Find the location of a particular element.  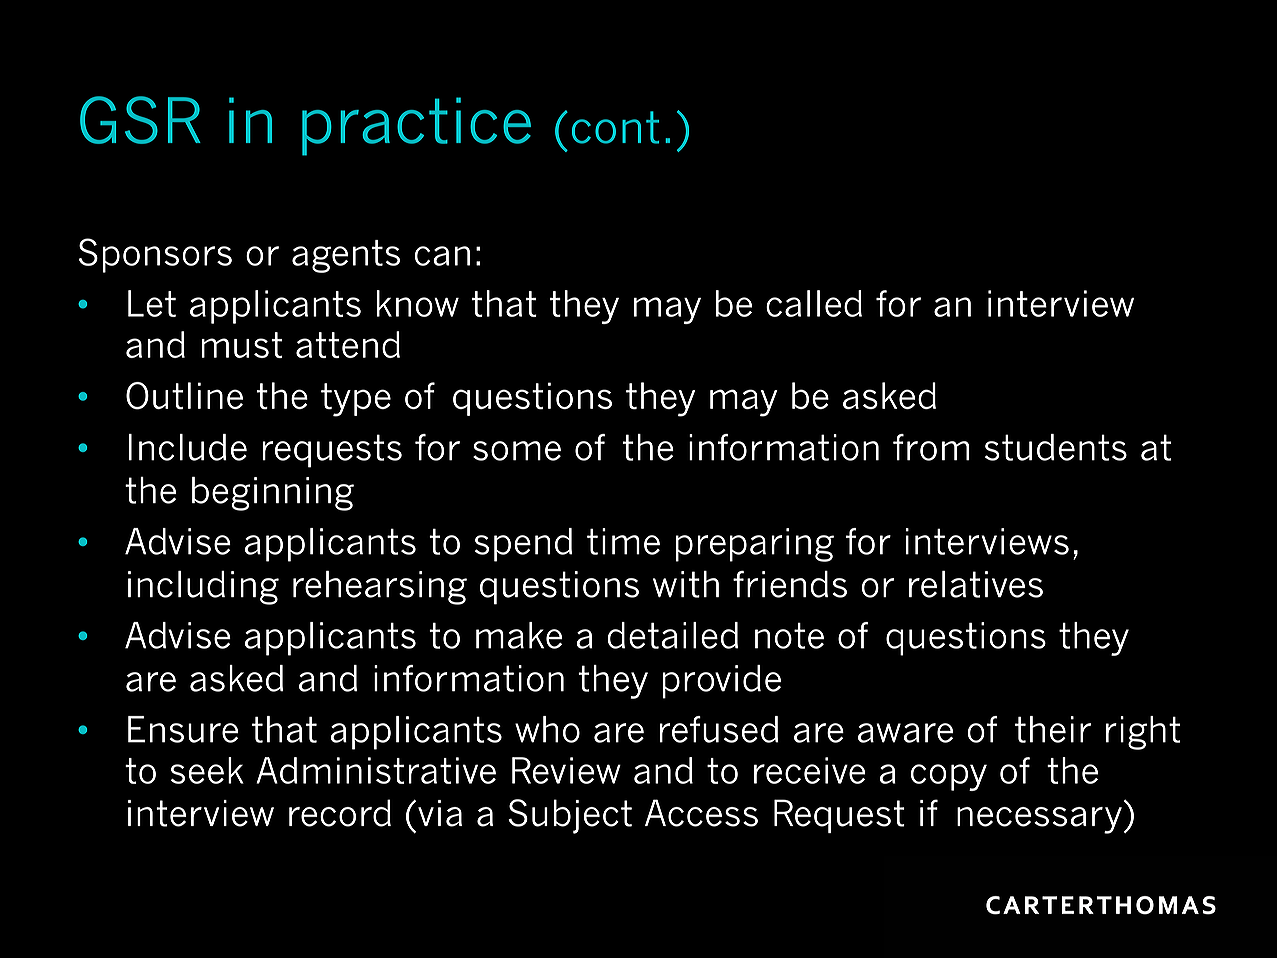

GSR is located at coordinates (140, 120).
